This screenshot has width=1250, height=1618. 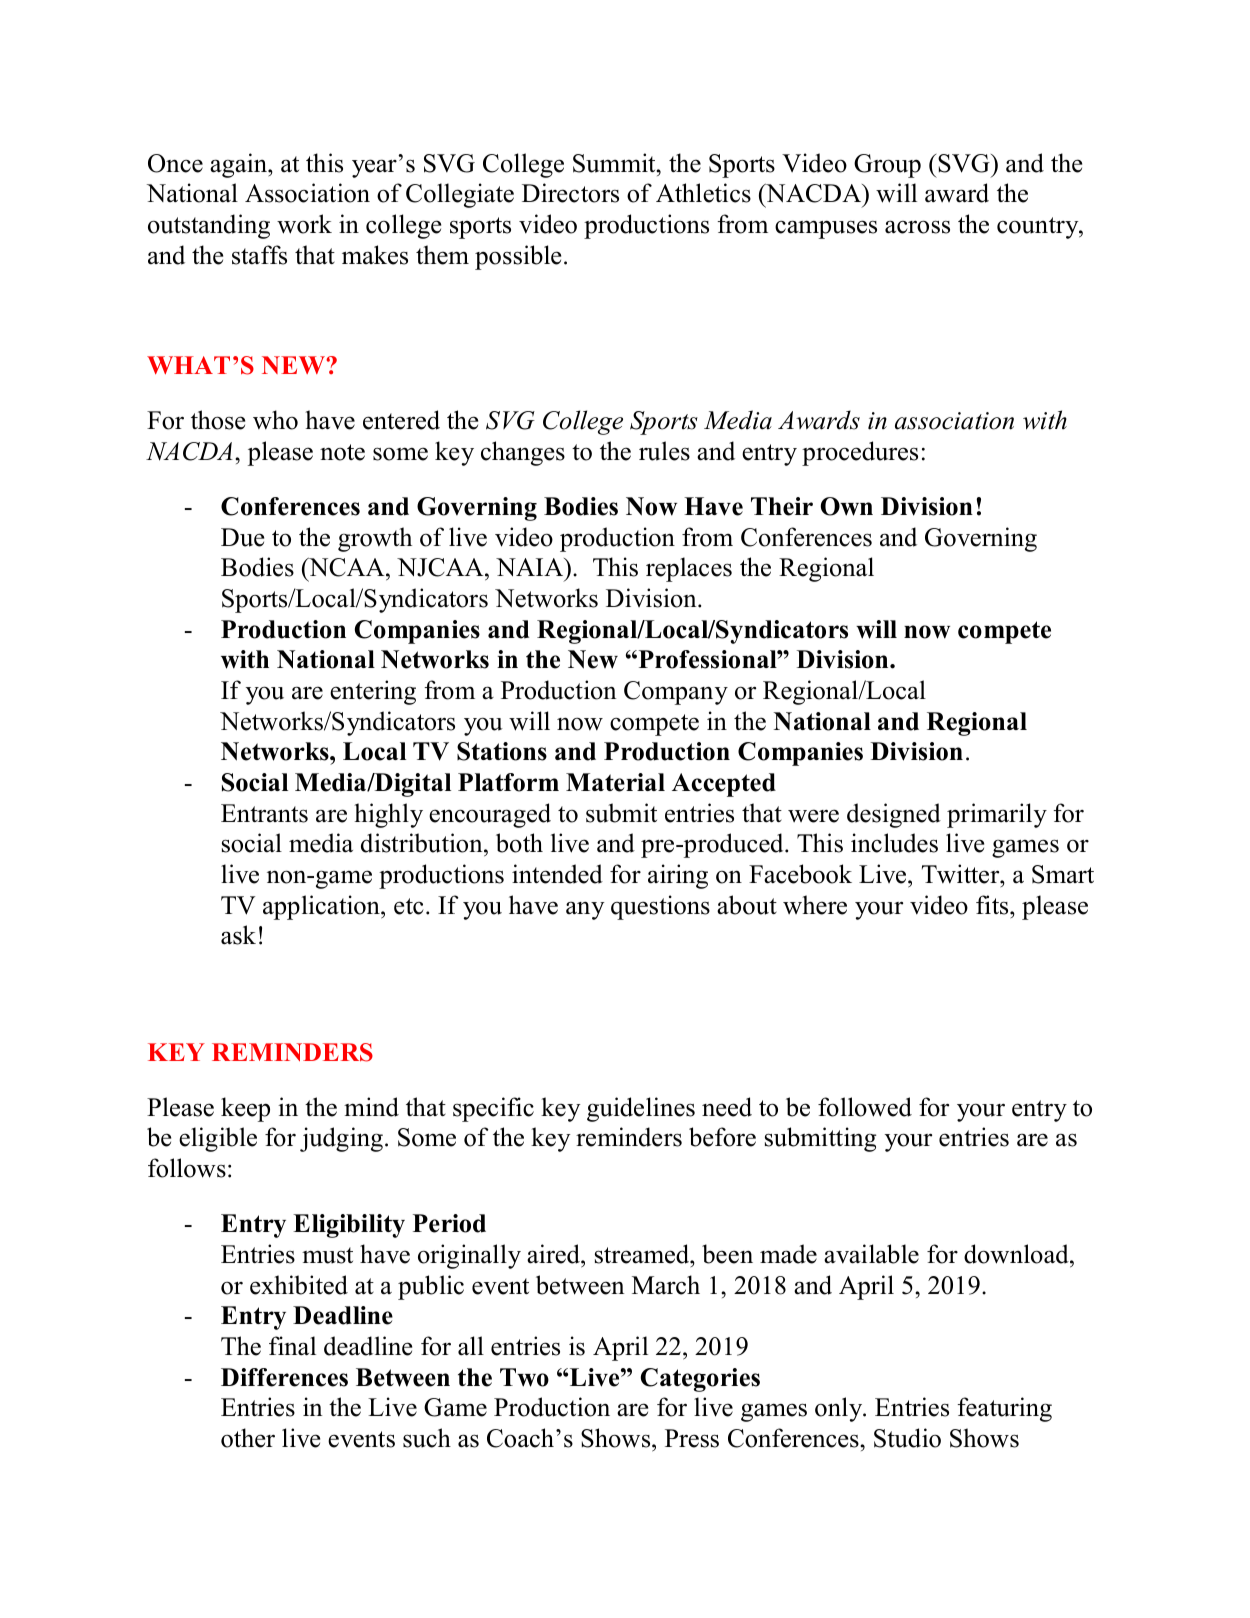 What do you see at coordinates (239, 165) in the screenshot?
I see `again` at bounding box center [239, 165].
